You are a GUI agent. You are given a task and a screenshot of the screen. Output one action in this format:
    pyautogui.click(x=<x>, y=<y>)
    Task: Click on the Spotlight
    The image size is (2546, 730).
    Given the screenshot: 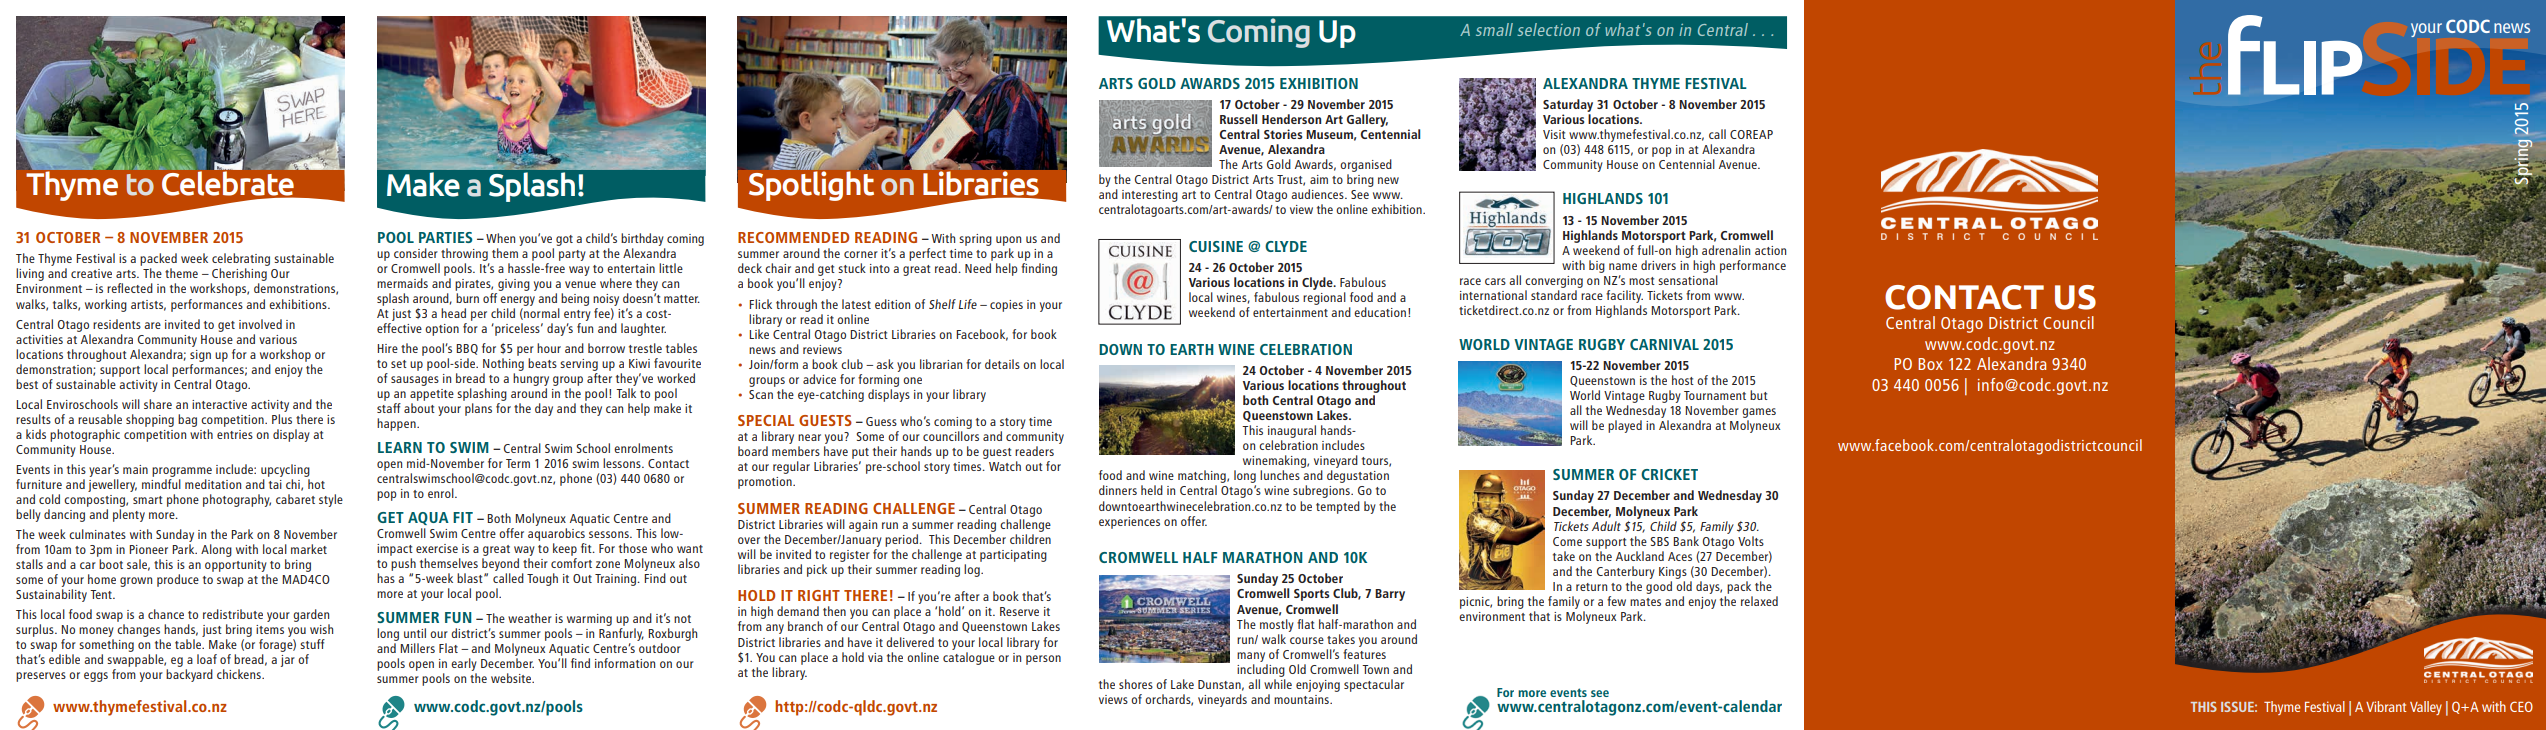 What is the action you would take?
    pyautogui.click(x=811, y=184)
